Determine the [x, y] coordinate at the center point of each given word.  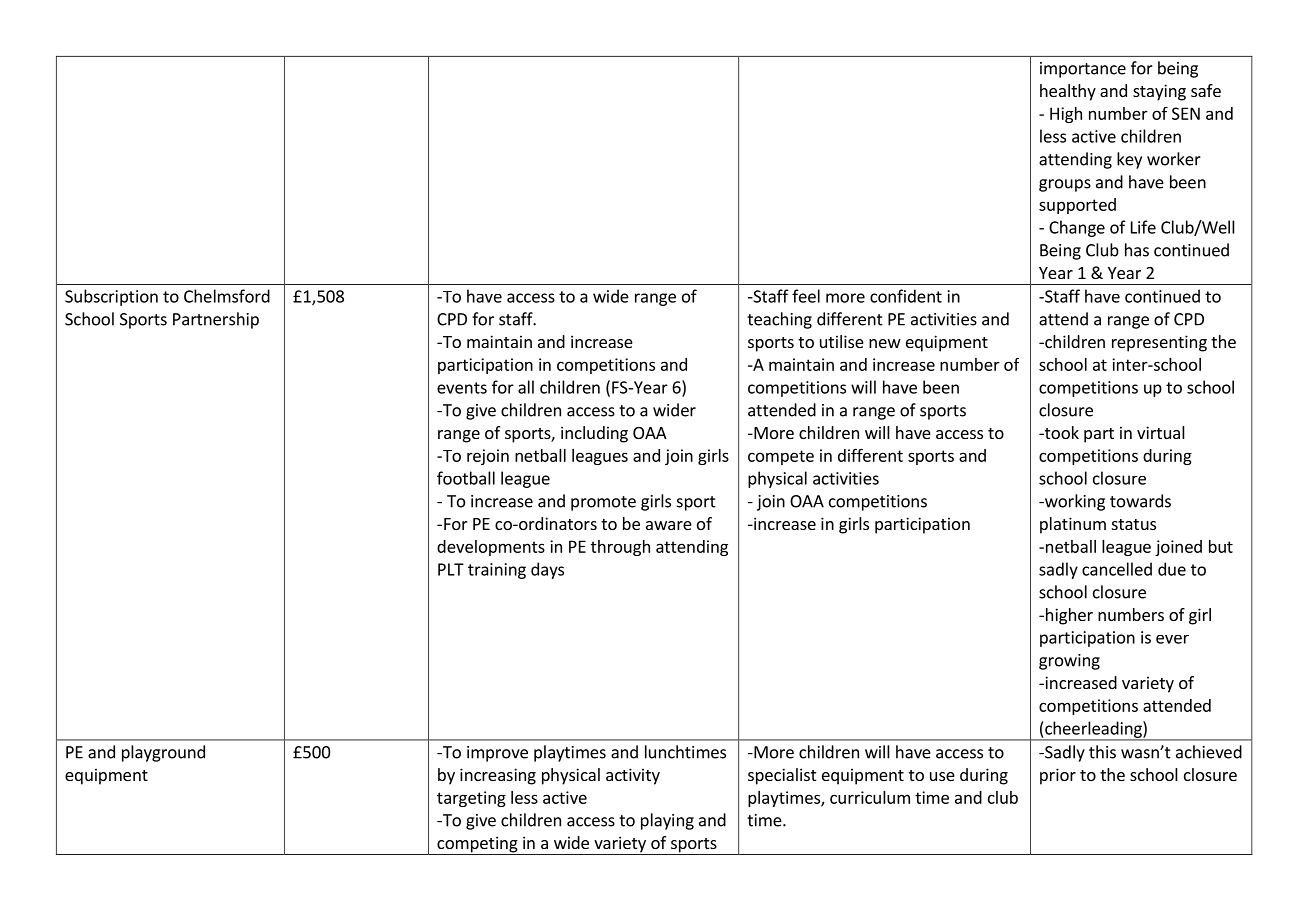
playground [163, 753]
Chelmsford [227, 296]
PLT [451, 569]
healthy [1068, 92]
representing [1159, 343]
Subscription [111, 297]
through [620, 548]
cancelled [1117, 569]
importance [1083, 70]
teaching [779, 320]
